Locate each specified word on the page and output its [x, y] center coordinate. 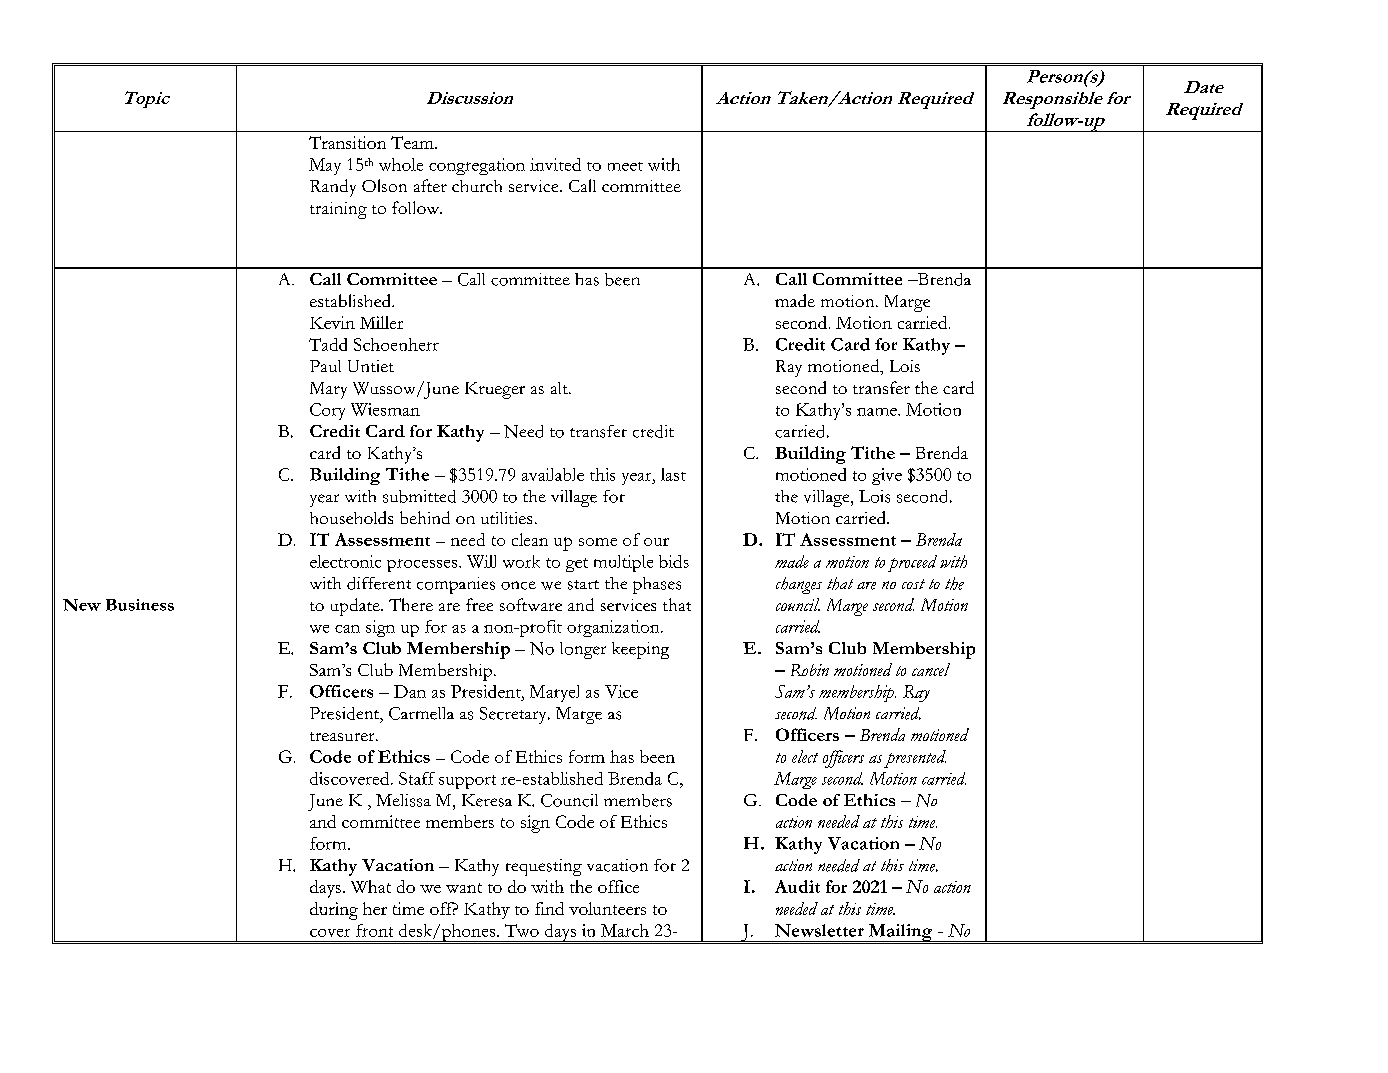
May [325, 166]
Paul [325, 366]
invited [555, 164]
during [334, 911]
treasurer [343, 736]
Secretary [514, 715]
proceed [912, 563]
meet [625, 166]
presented [915, 759]
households [351, 517]
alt [560, 388]
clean [530, 539]
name [878, 412]
